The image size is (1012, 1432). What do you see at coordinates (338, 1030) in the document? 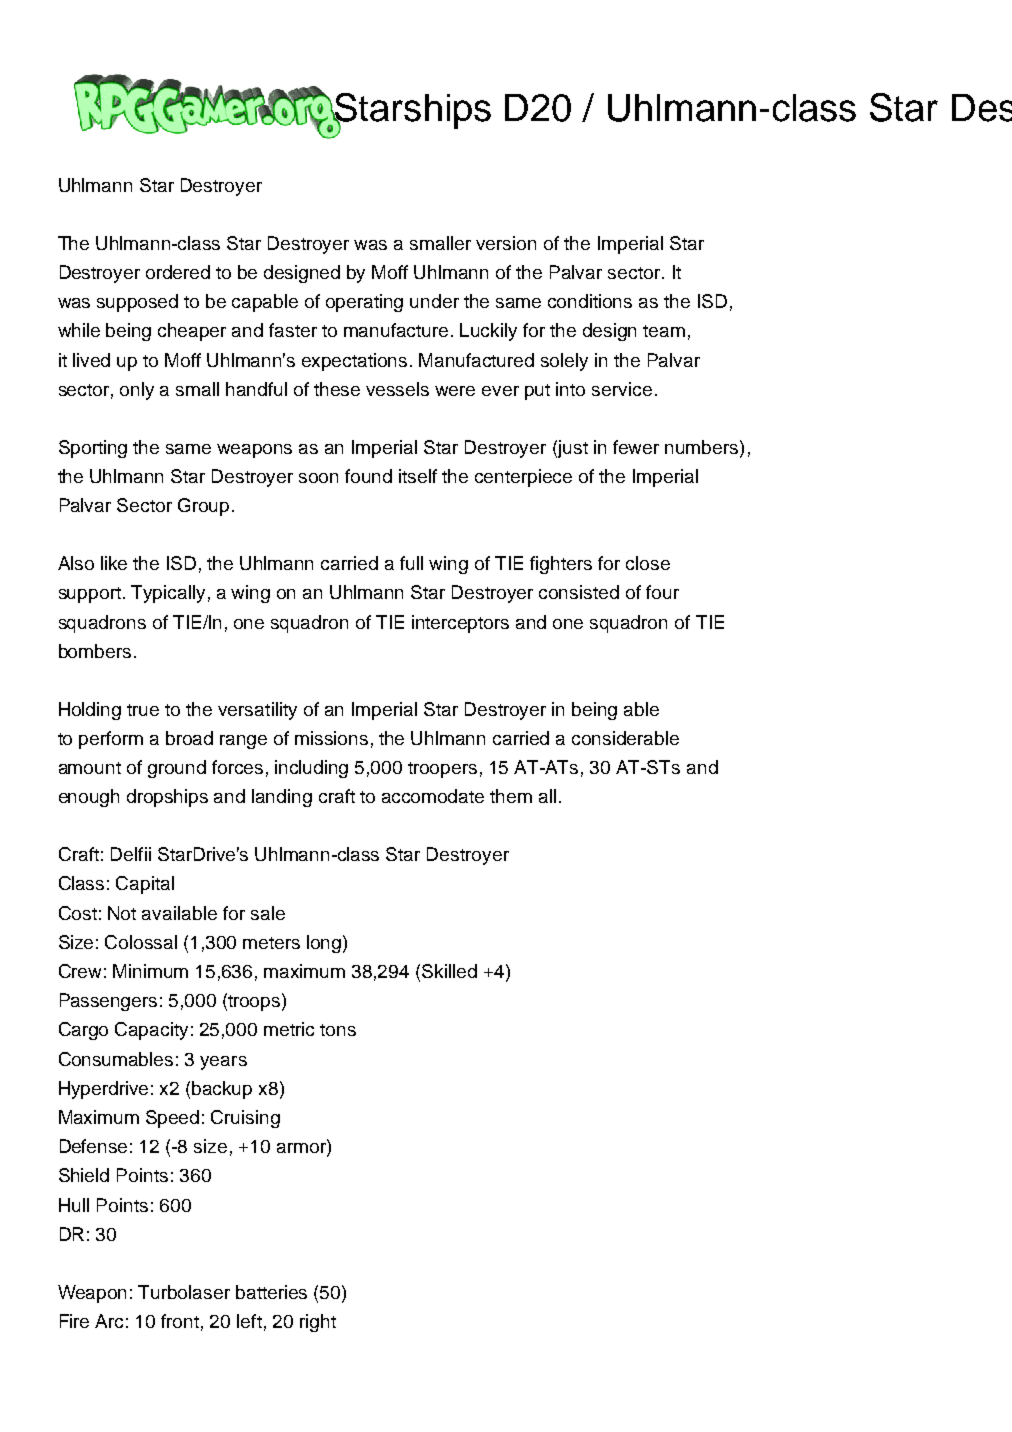
I see `tons` at bounding box center [338, 1030].
